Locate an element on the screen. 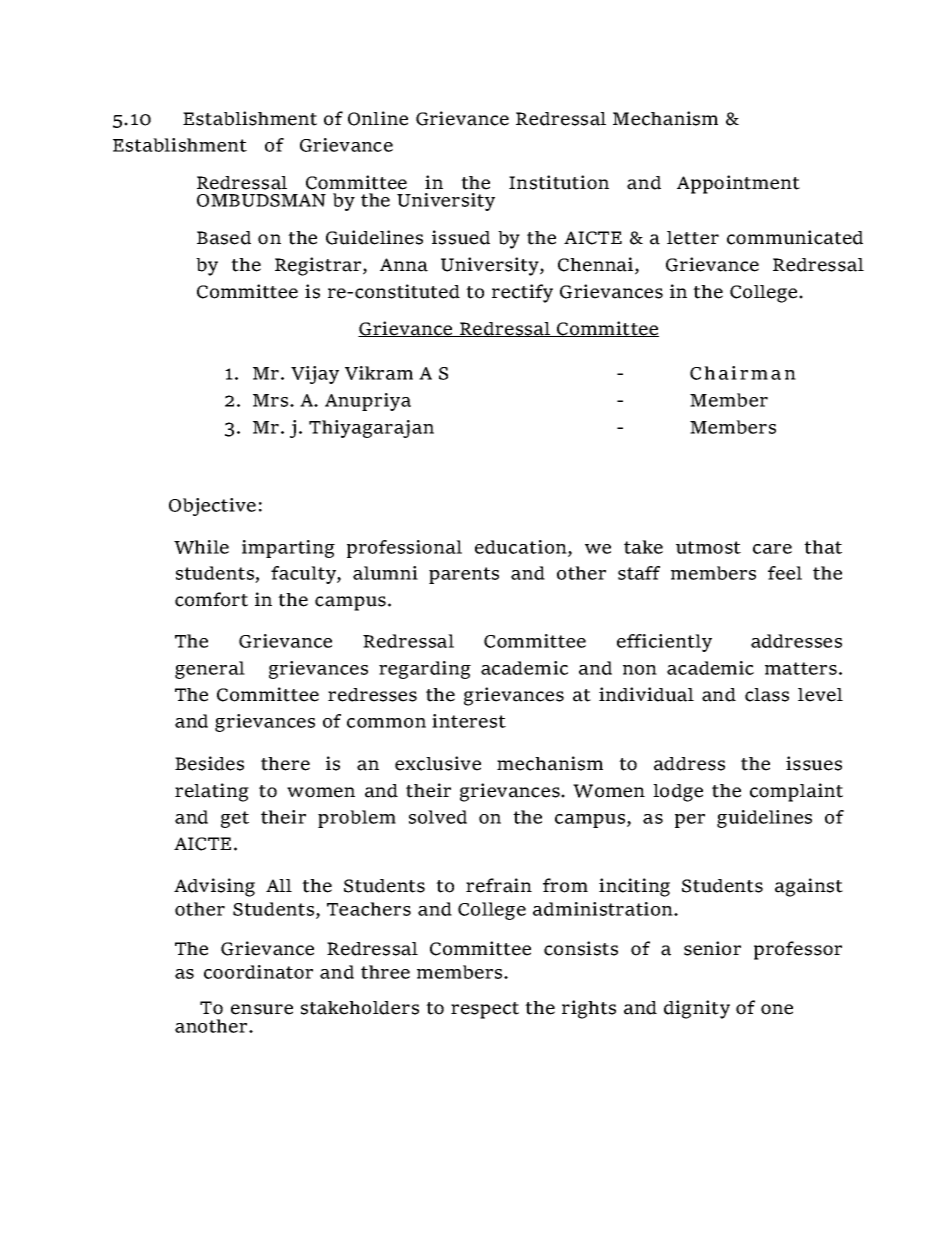 This screenshot has width=952, height=1233. one is located at coordinates (777, 1009).
